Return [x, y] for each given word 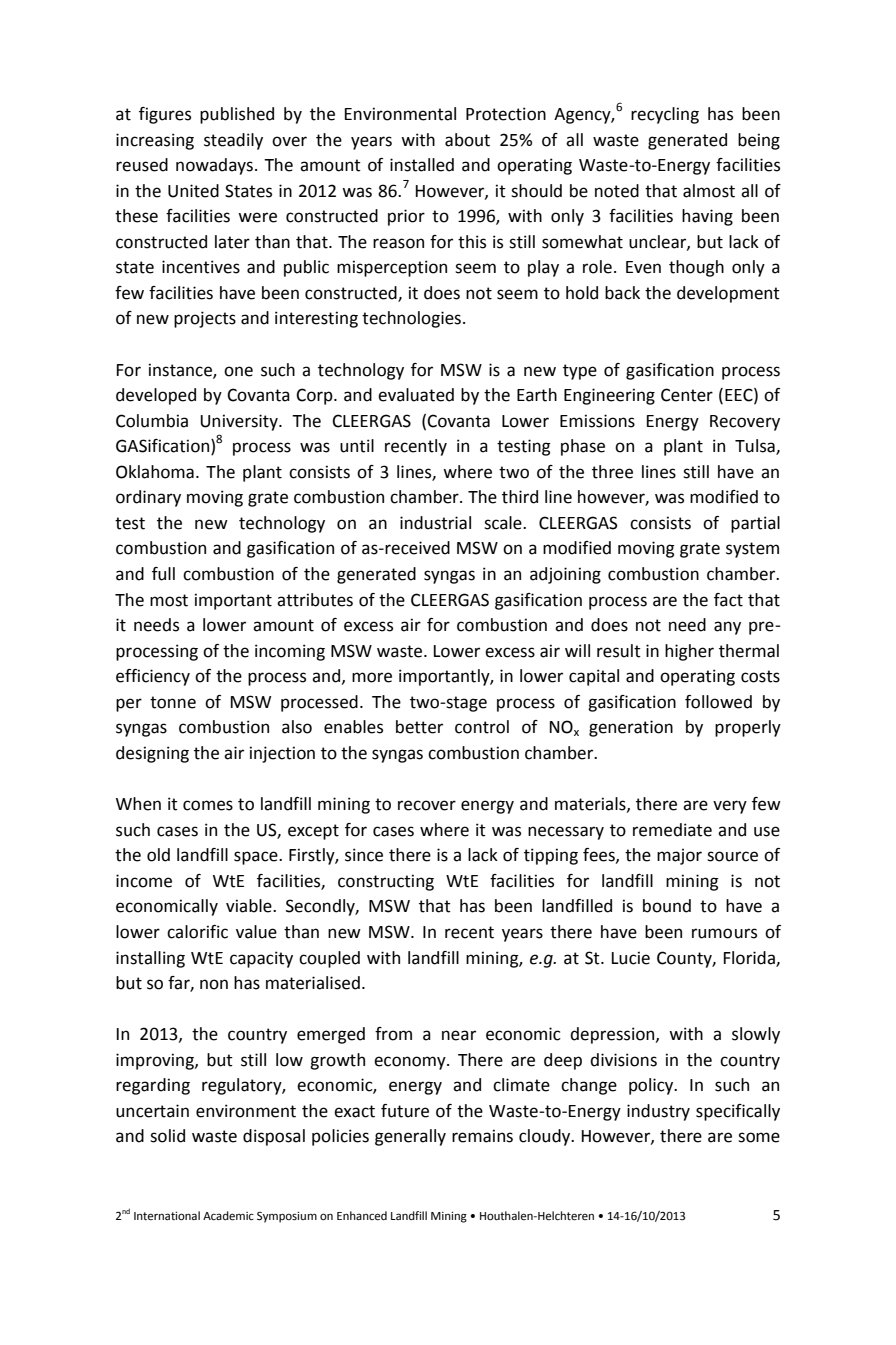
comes [208, 805]
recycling [665, 115]
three [612, 472]
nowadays [214, 166]
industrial [435, 523]
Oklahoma [155, 472]
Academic [228, 1216]
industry [658, 1112]
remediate [672, 830]
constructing [386, 882]
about [467, 140]
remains [482, 1136]
